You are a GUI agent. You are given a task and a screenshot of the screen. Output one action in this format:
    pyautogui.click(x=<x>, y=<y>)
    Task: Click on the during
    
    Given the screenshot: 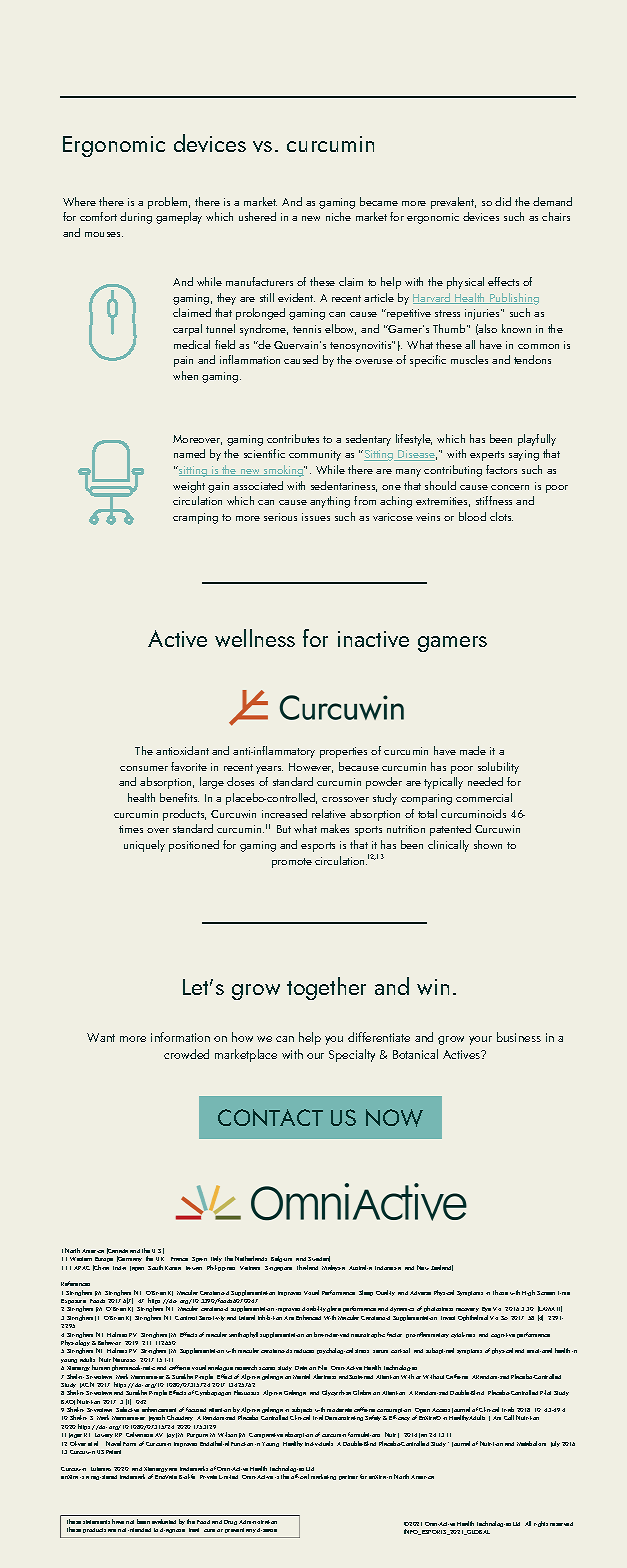 What is the action you would take?
    pyautogui.click(x=136, y=218)
